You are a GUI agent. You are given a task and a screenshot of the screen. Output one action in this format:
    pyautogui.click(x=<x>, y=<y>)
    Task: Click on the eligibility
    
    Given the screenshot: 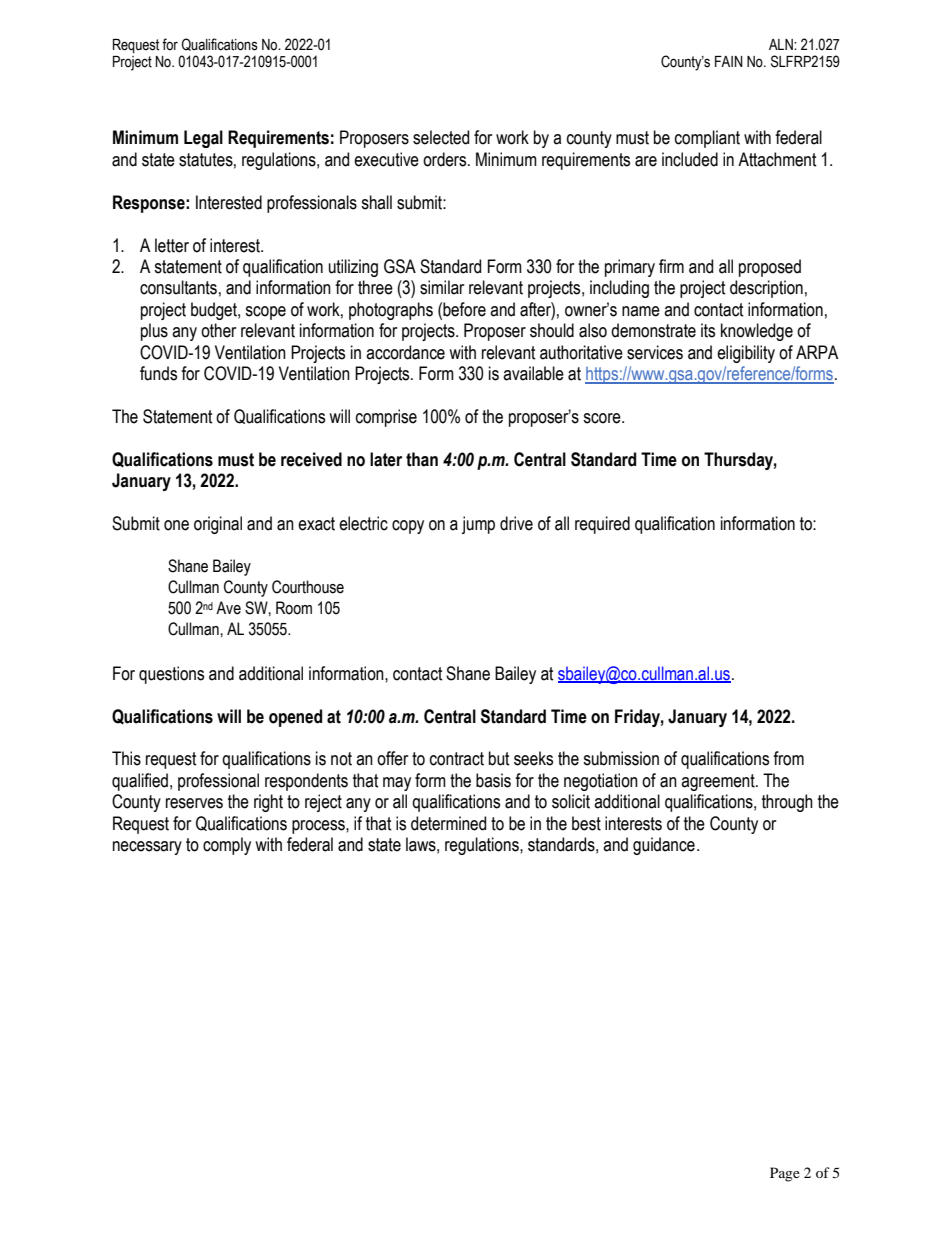 What is the action you would take?
    pyautogui.click(x=746, y=354)
